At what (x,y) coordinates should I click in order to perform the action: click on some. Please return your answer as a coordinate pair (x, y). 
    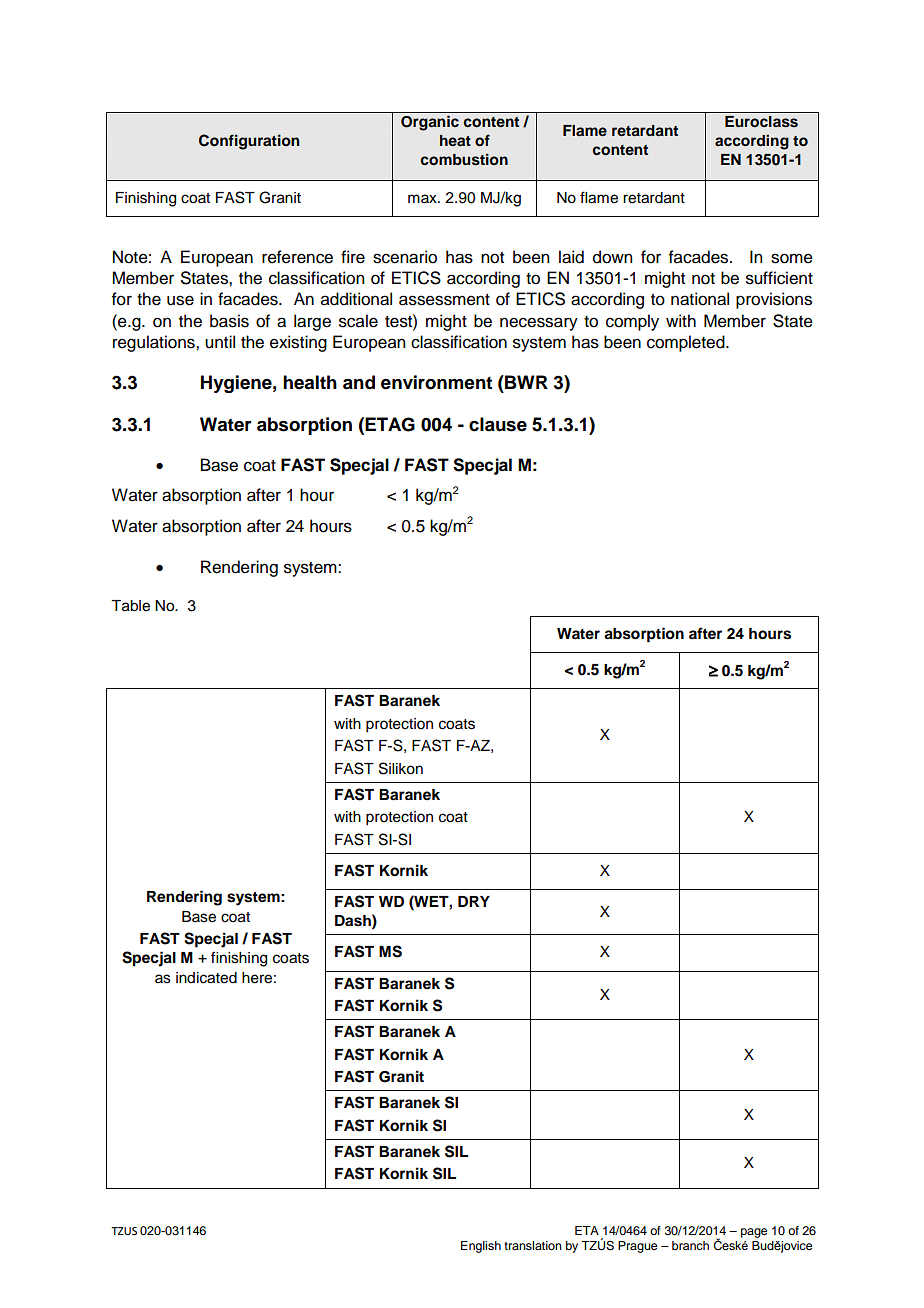
    Looking at the image, I should click on (792, 258).
